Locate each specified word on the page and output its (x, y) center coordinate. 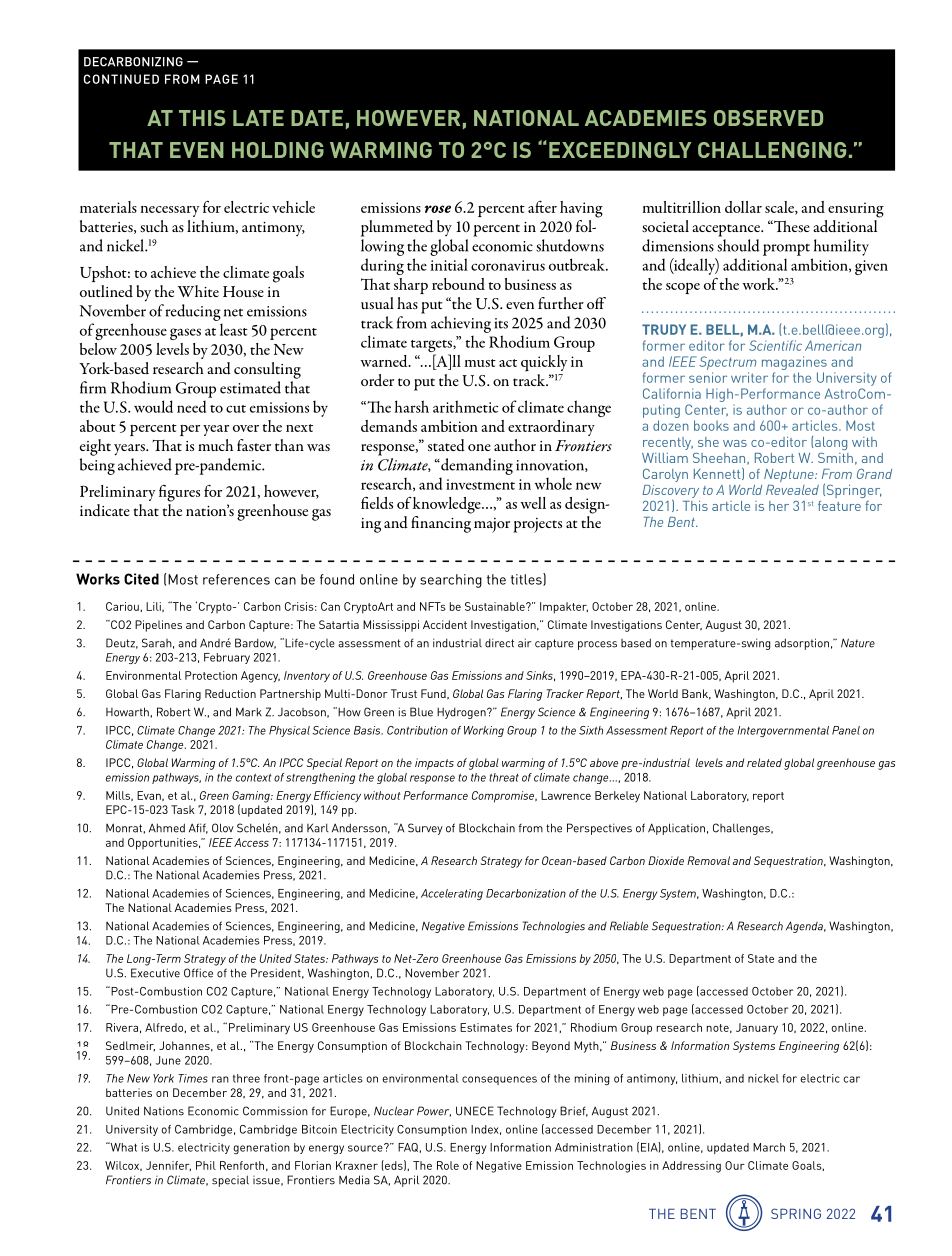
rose (438, 209)
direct (499, 643)
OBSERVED (768, 118)
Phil (206, 1165)
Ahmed (167, 828)
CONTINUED (121, 79)
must (480, 363)
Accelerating (452, 894)
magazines (794, 363)
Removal (708, 860)
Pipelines (158, 626)
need (191, 406)
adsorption (802, 644)
